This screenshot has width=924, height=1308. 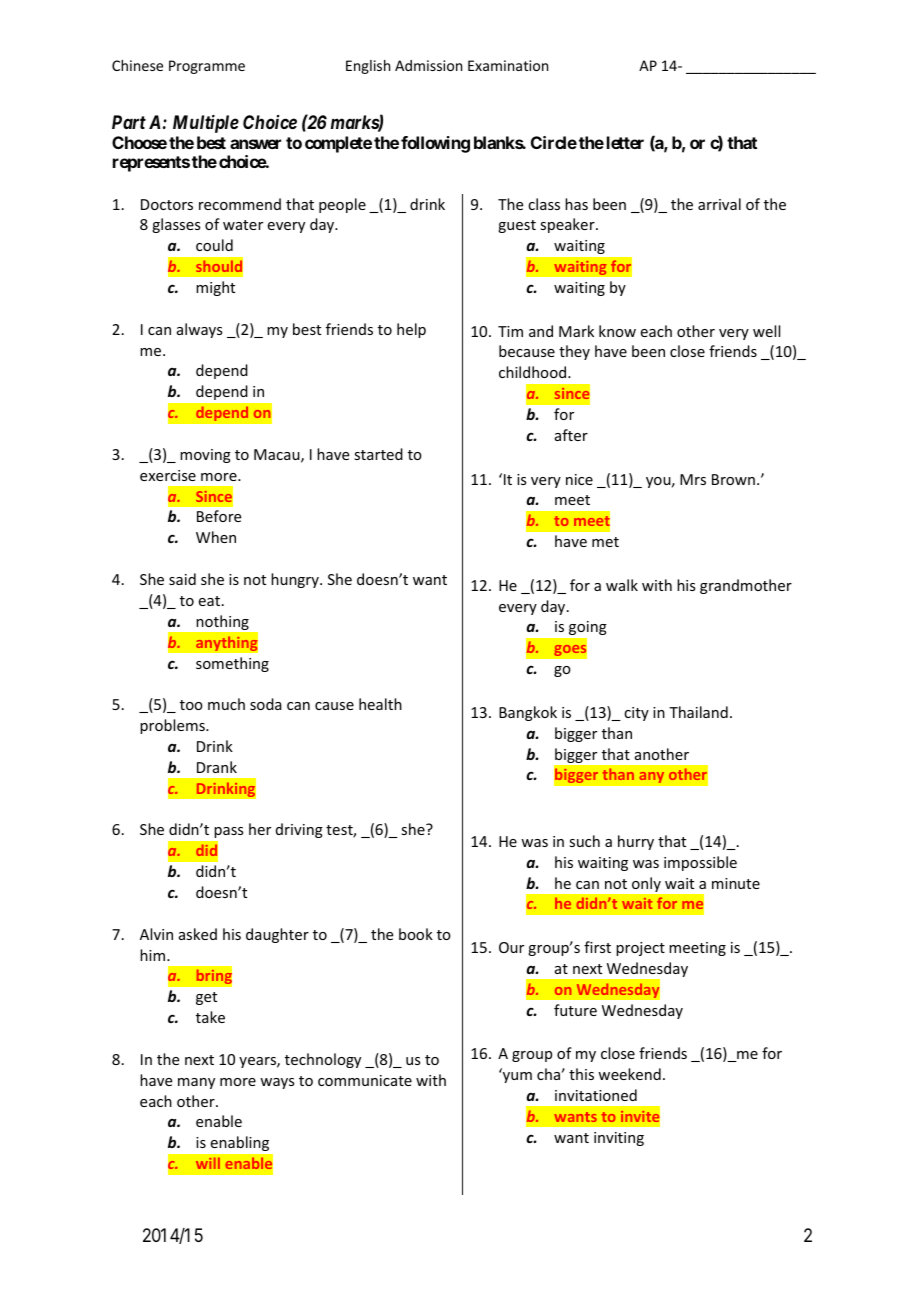 What do you see at coordinates (619, 1139) in the screenshot?
I see `inviting` at bounding box center [619, 1139].
